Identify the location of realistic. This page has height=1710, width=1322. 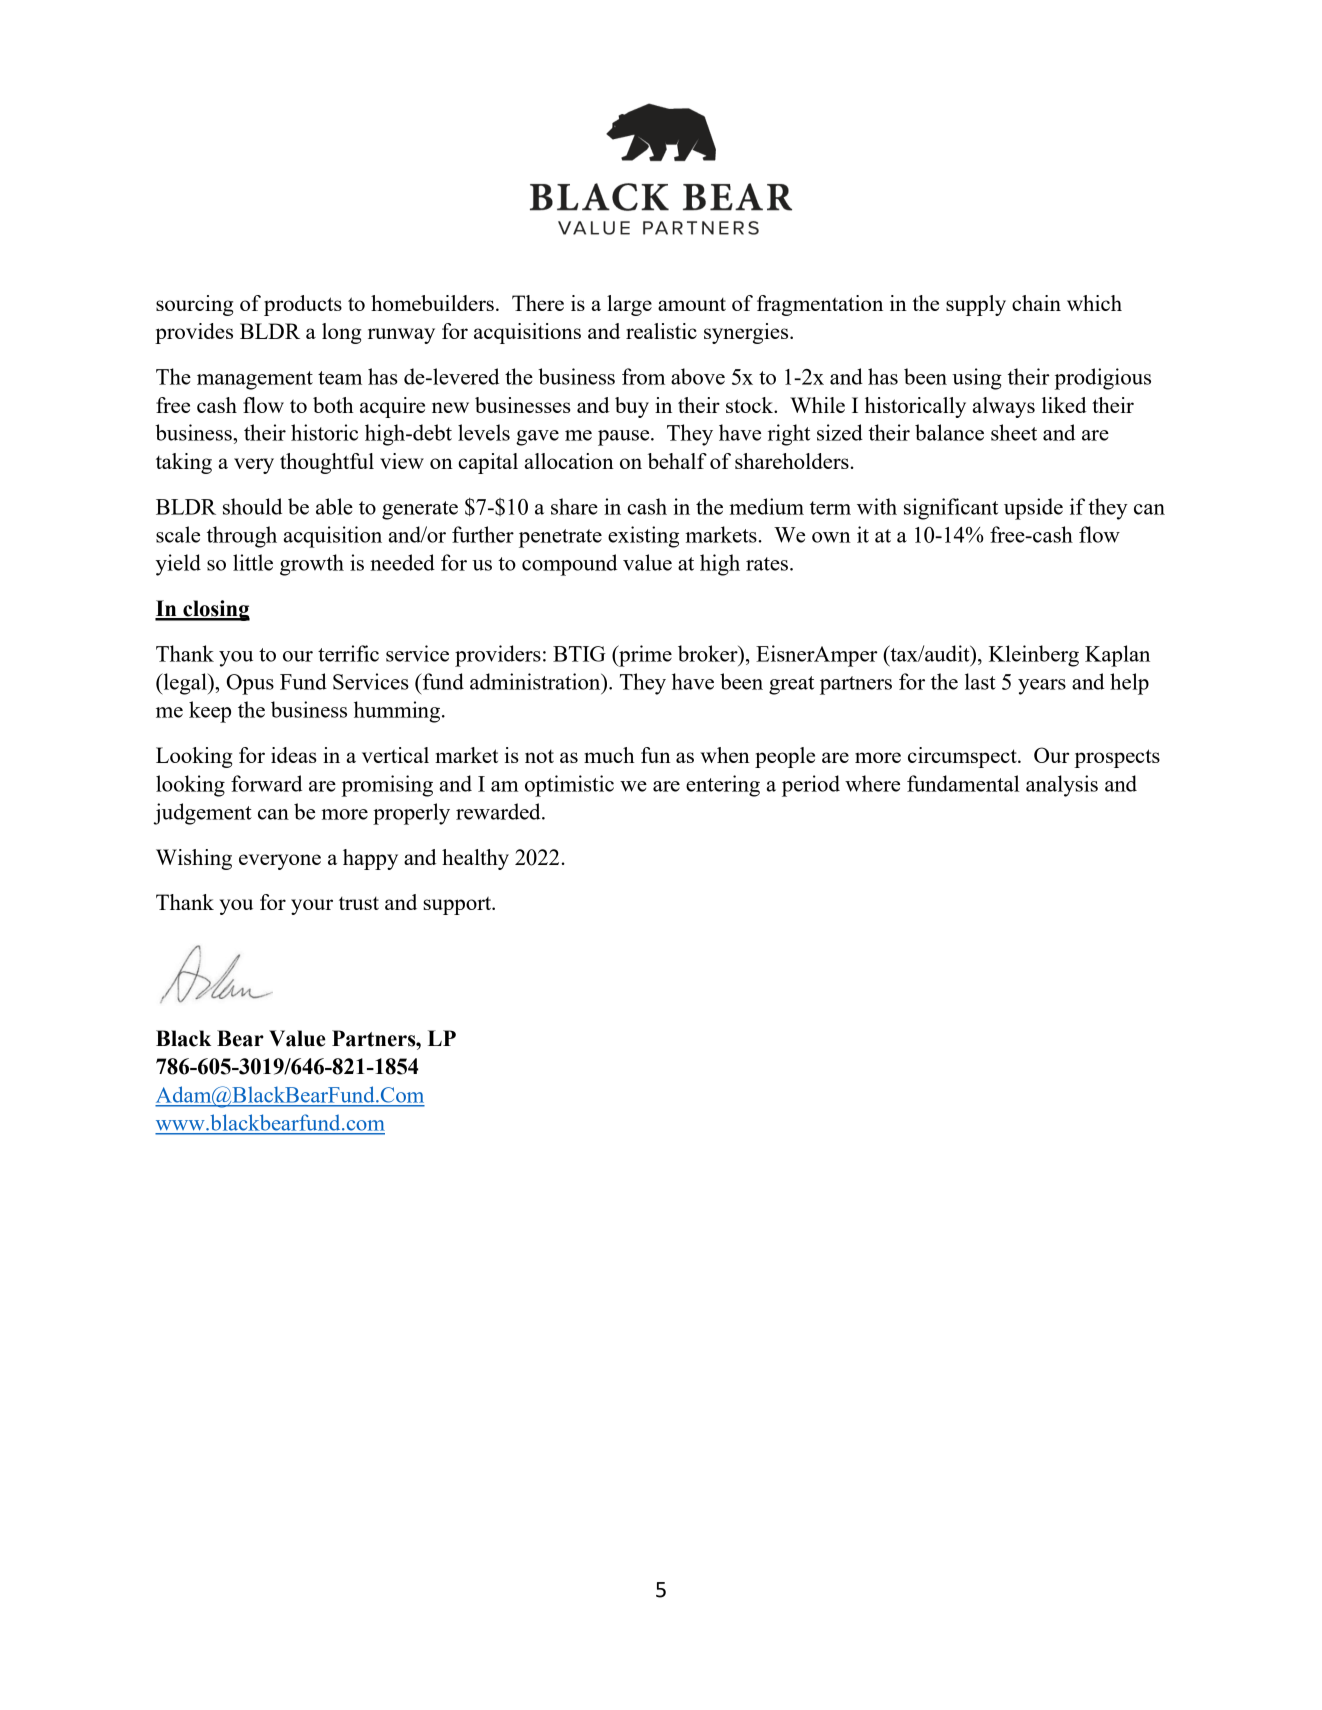
(661, 331).
